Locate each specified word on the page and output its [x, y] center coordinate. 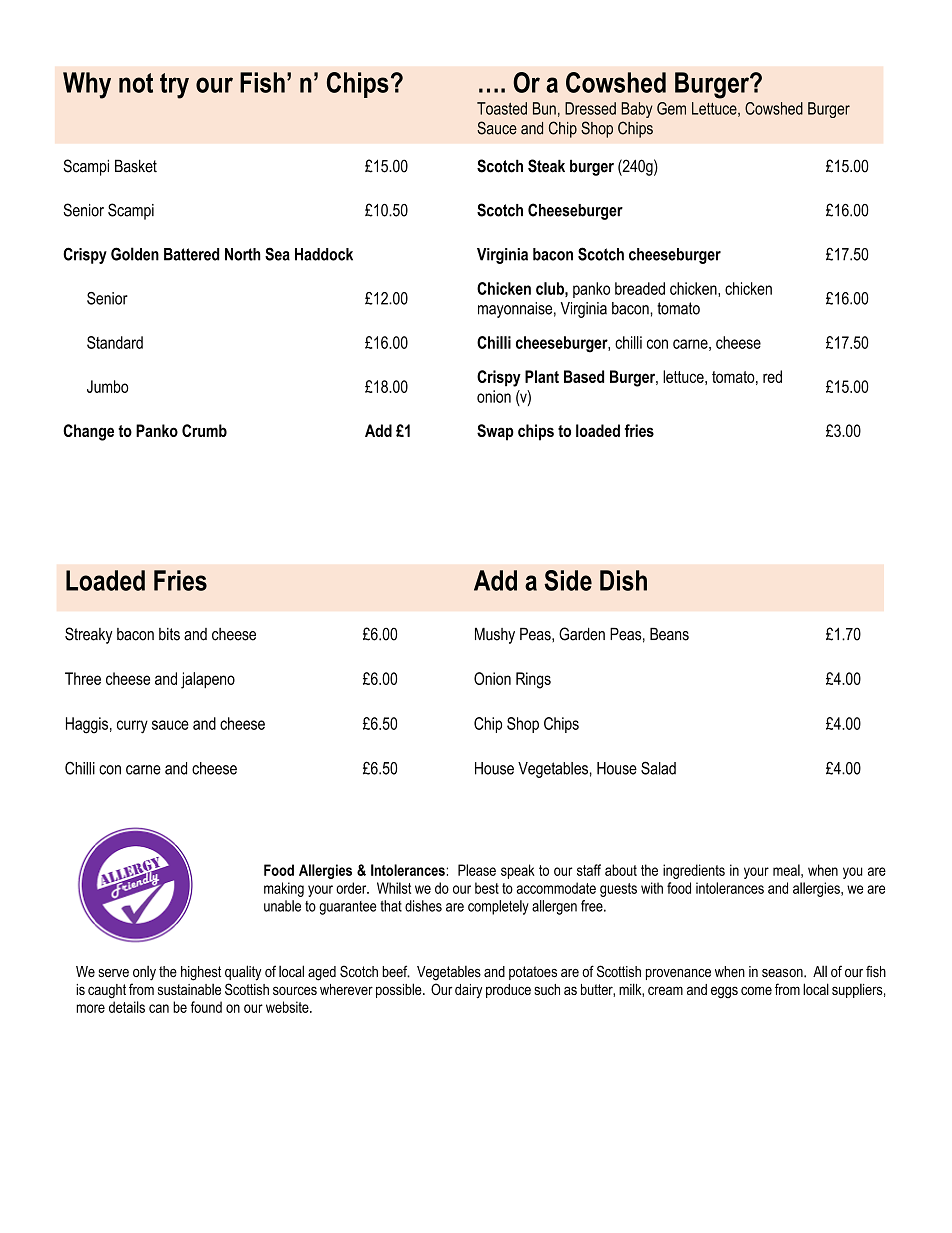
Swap [495, 432]
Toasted [502, 108]
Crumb [204, 430]
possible [400, 990]
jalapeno [208, 680]
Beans [669, 634]
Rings [533, 680]
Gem [671, 108]
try [174, 86]
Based [584, 376]
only [144, 973]
